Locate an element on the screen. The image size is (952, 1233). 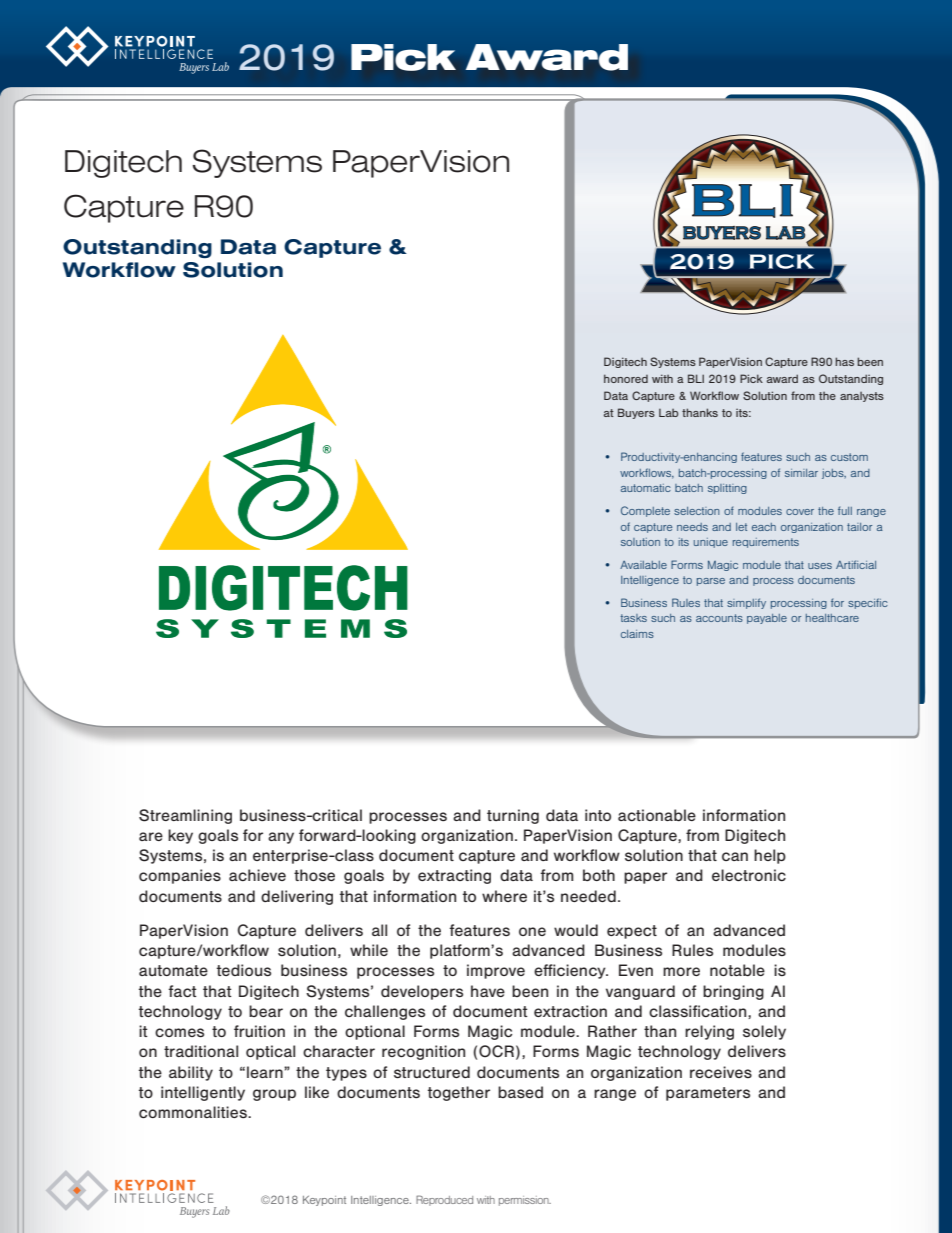
electronic is located at coordinates (749, 875).
